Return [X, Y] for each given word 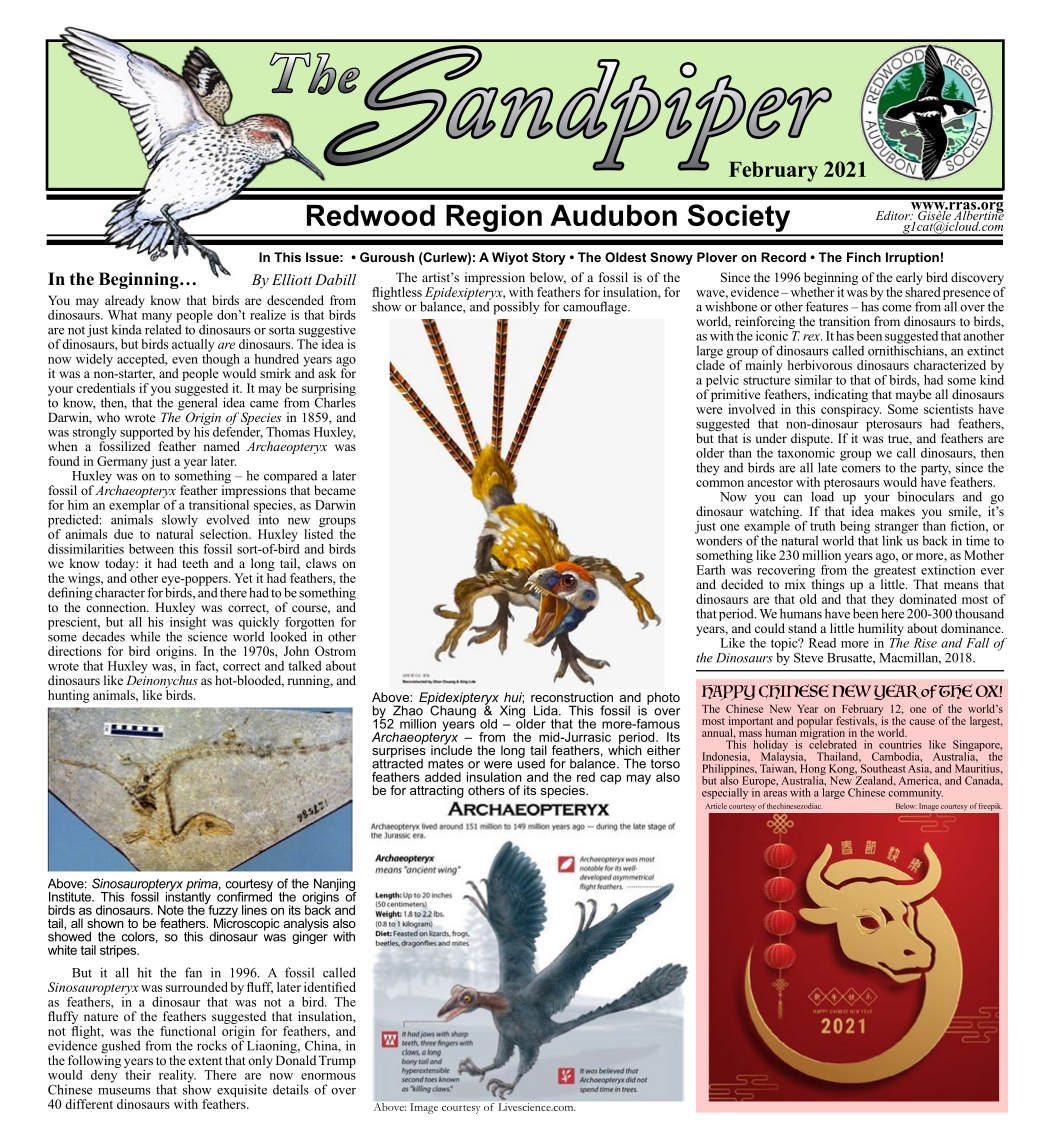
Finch [864, 257]
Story [549, 258]
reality [177, 1077]
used [531, 762]
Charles [335, 401]
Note [171, 910]
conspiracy [851, 409]
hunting [69, 696]
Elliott [292, 279]
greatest [896, 573]
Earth [710, 570]
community [915, 793]
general [198, 404]
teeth [195, 563]
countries [900, 744]
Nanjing [335, 885]
